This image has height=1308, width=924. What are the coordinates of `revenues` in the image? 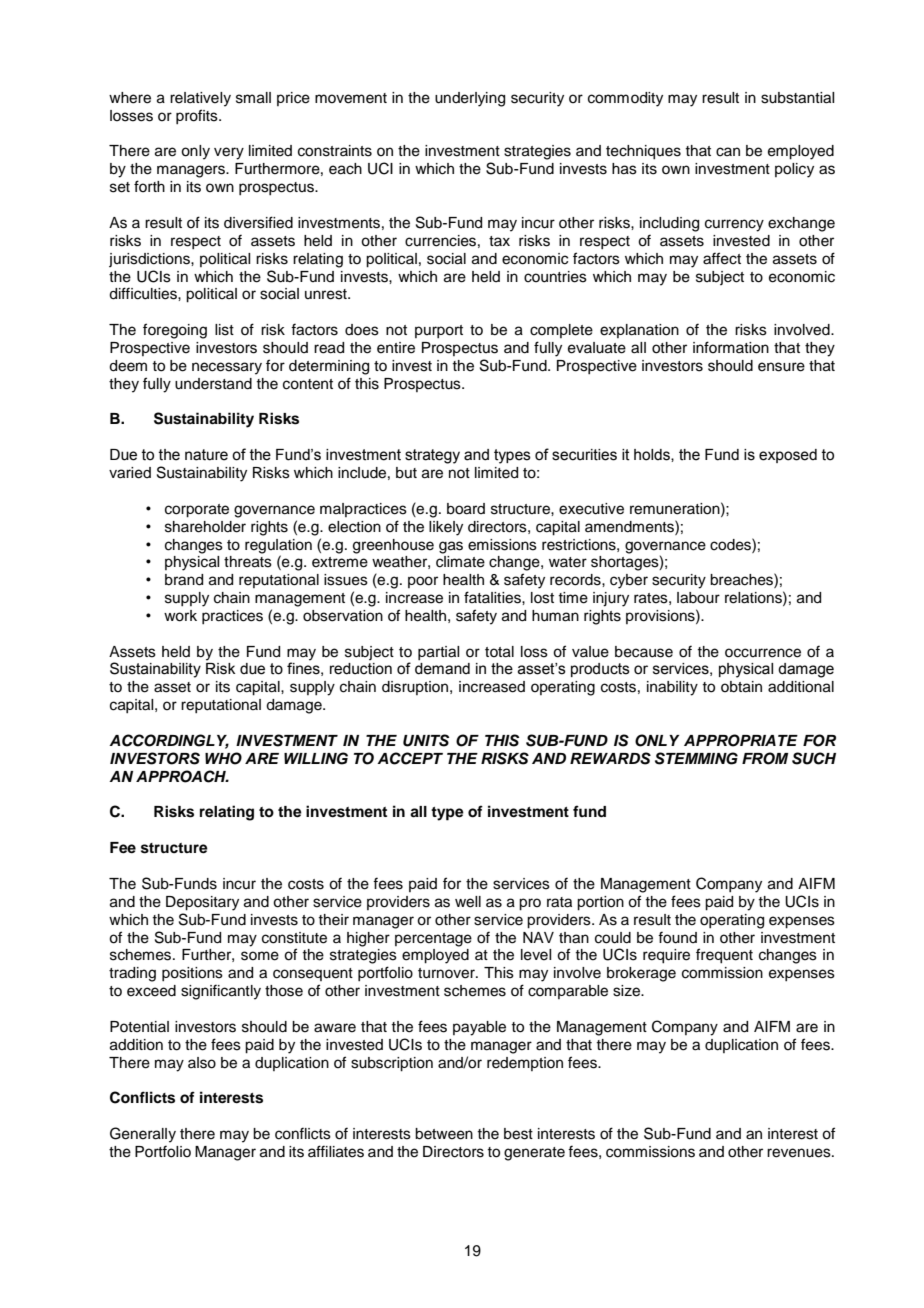 It's located at (800, 1153).
